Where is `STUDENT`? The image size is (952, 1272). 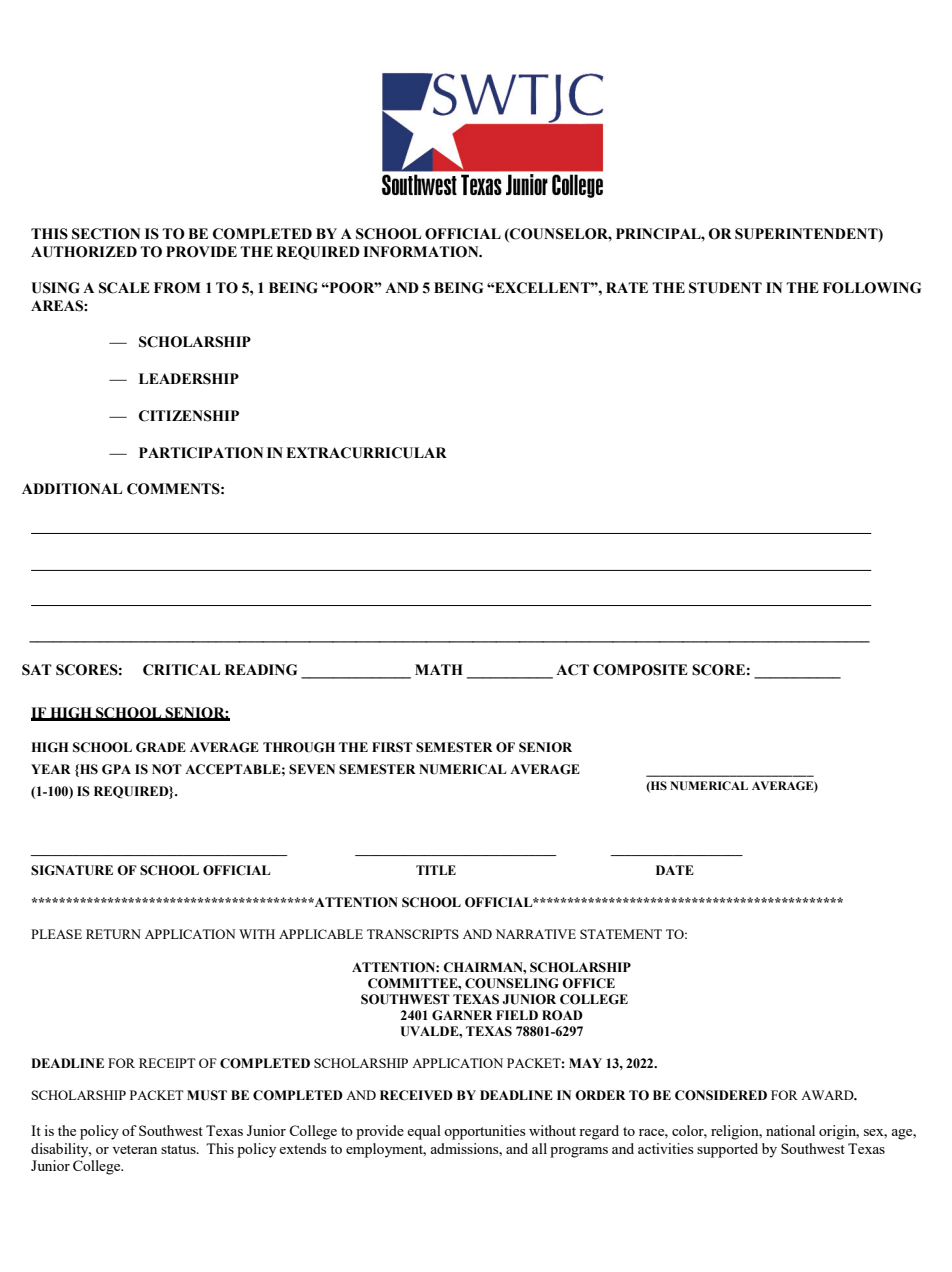
STUDENT is located at coordinates (725, 288).
